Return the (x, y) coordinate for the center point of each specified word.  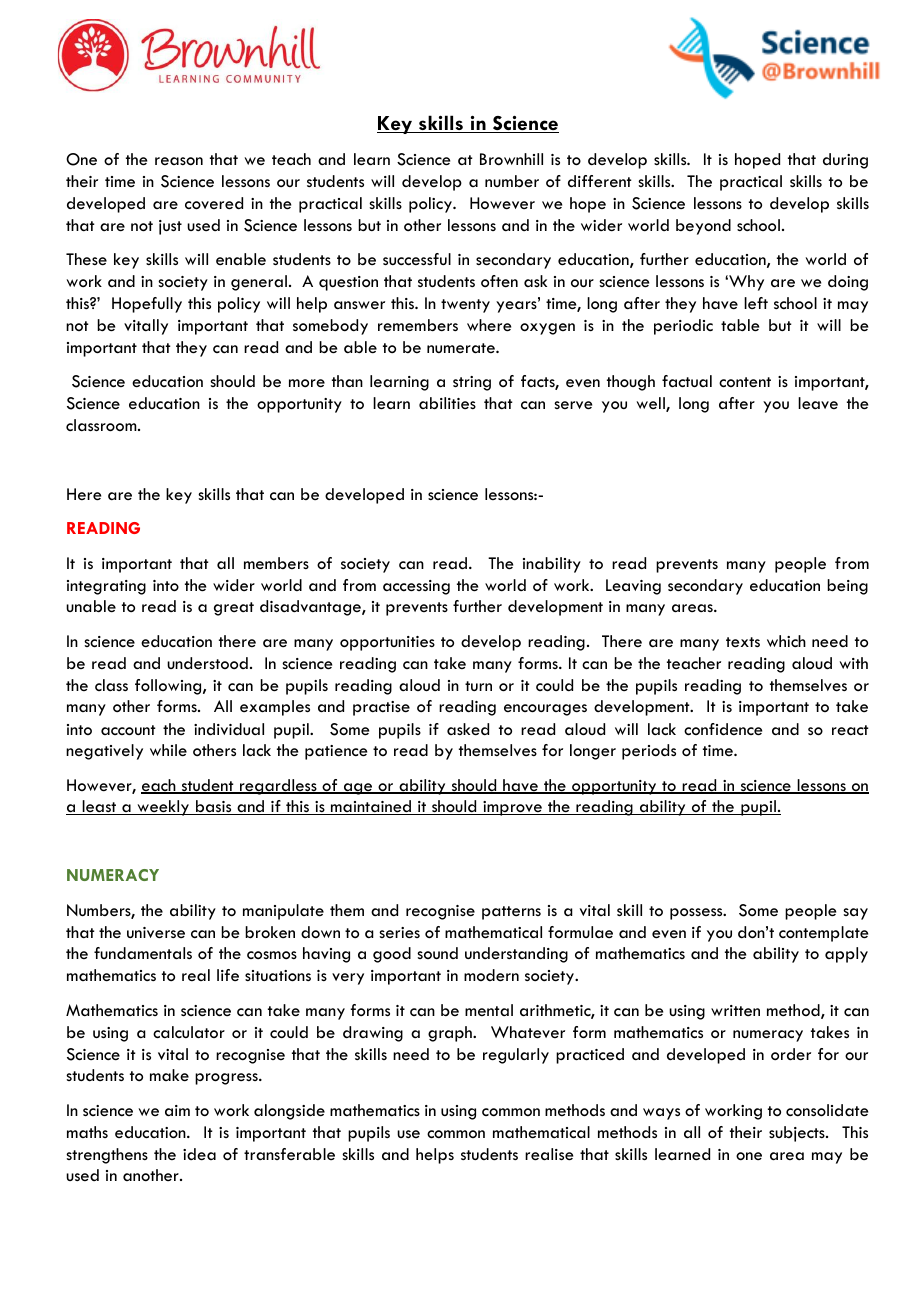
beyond (703, 227)
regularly (516, 1056)
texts (743, 642)
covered (214, 203)
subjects (798, 1134)
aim (177, 1111)
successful (417, 259)
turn (478, 686)
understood (207, 663)
